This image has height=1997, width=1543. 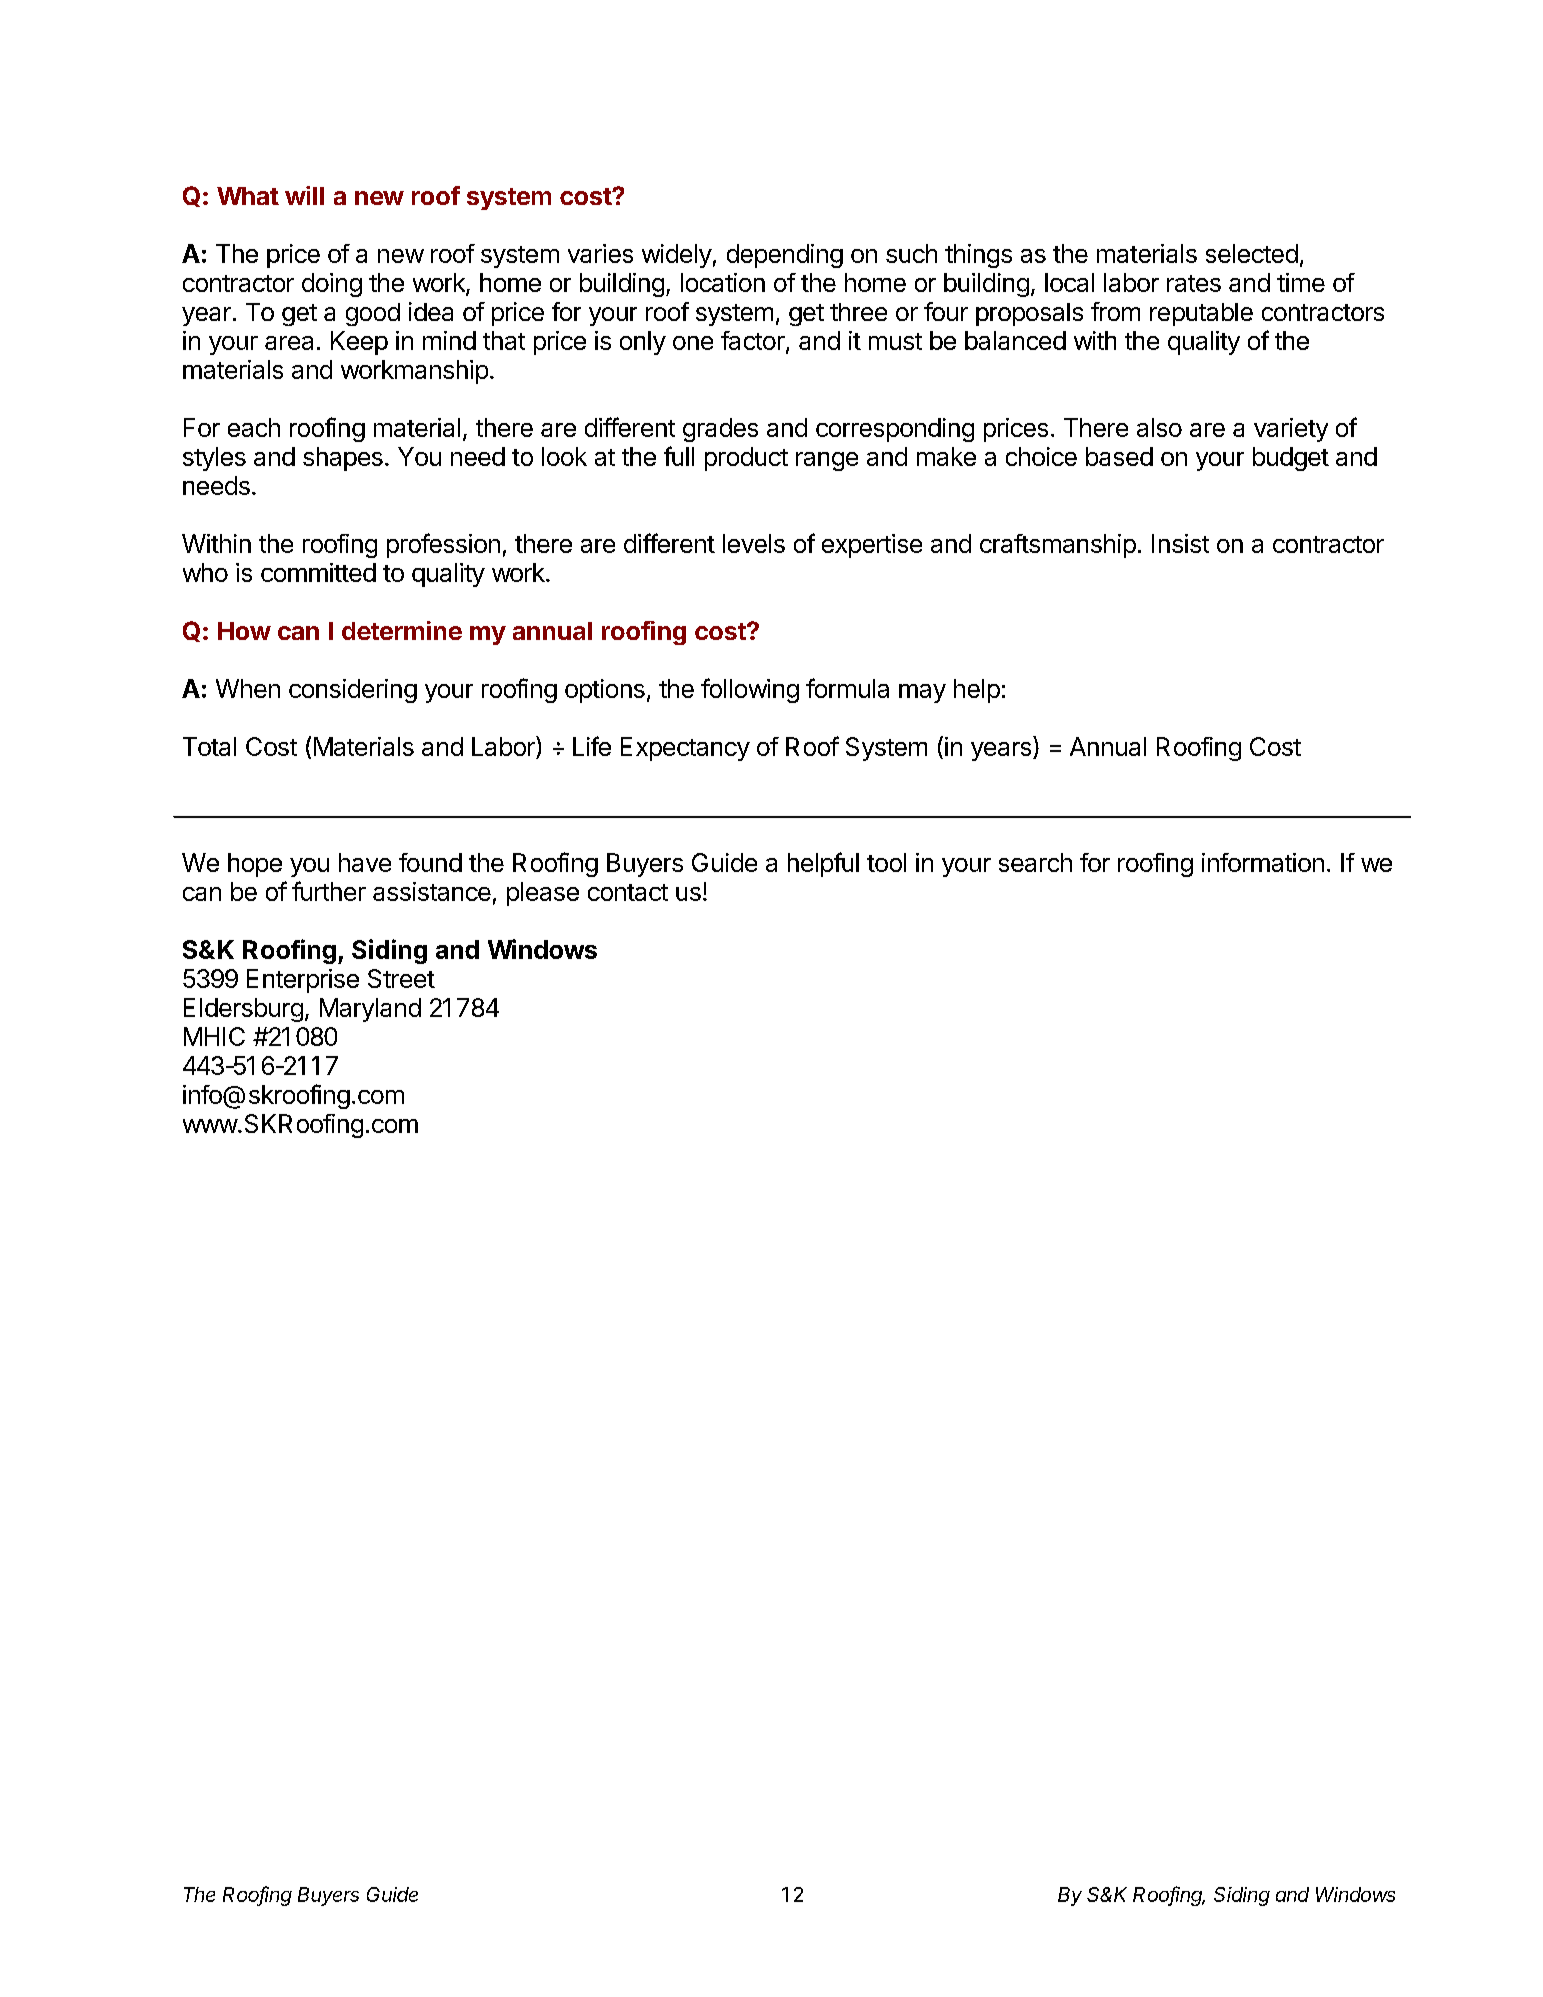 I want to click on selected, so click(x=1252, y=253).
